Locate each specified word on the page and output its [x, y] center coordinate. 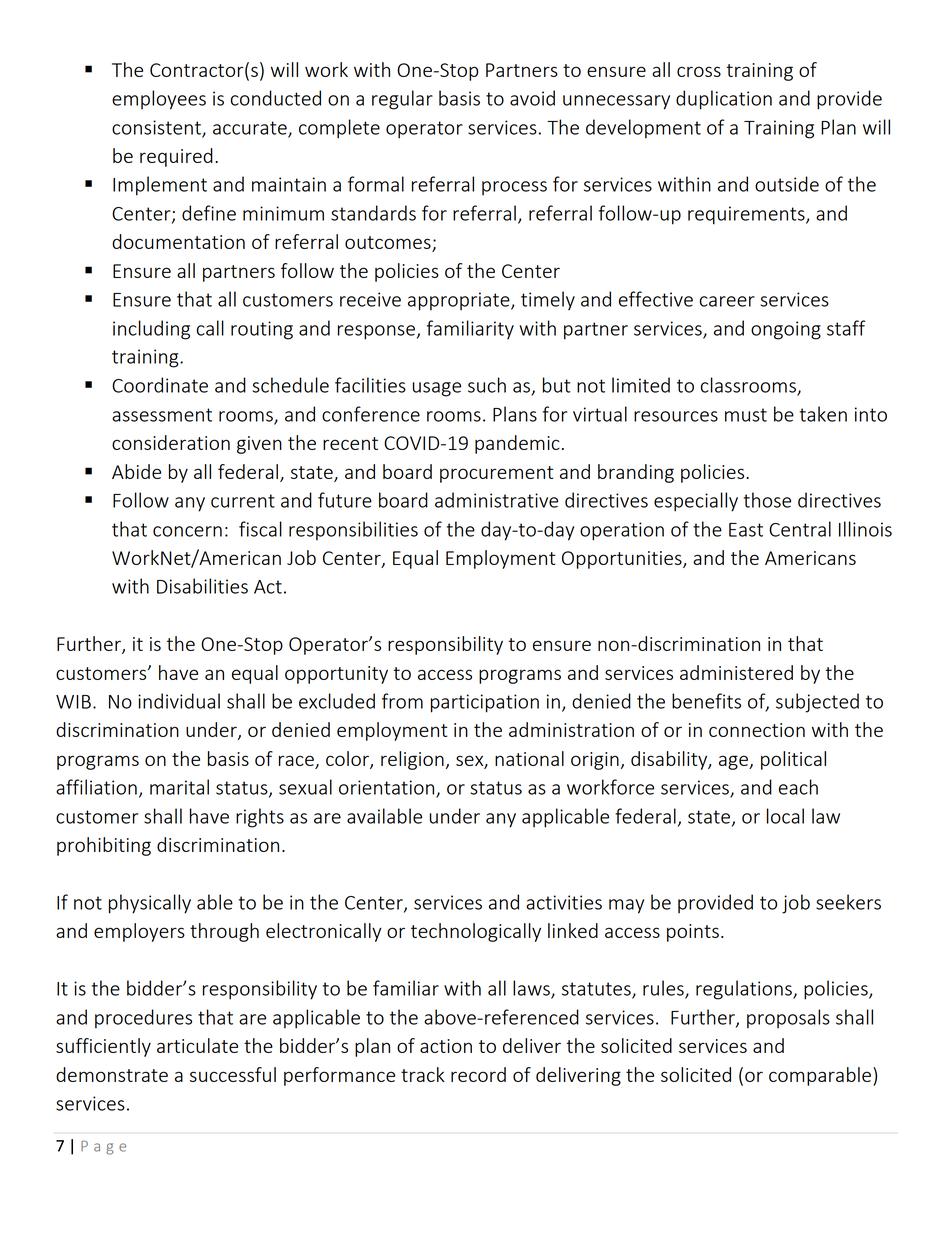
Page [103, 1148]
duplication [724, 100]
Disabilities [202, 586]
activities [564, 902]
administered [736, 672]
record [478, 1074]
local [785, 816]
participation [485, 703]
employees [159, 100]
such [487, 385]
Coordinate [160, 385]
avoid [532, 98]
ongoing [786, 330]
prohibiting [104, 846]
